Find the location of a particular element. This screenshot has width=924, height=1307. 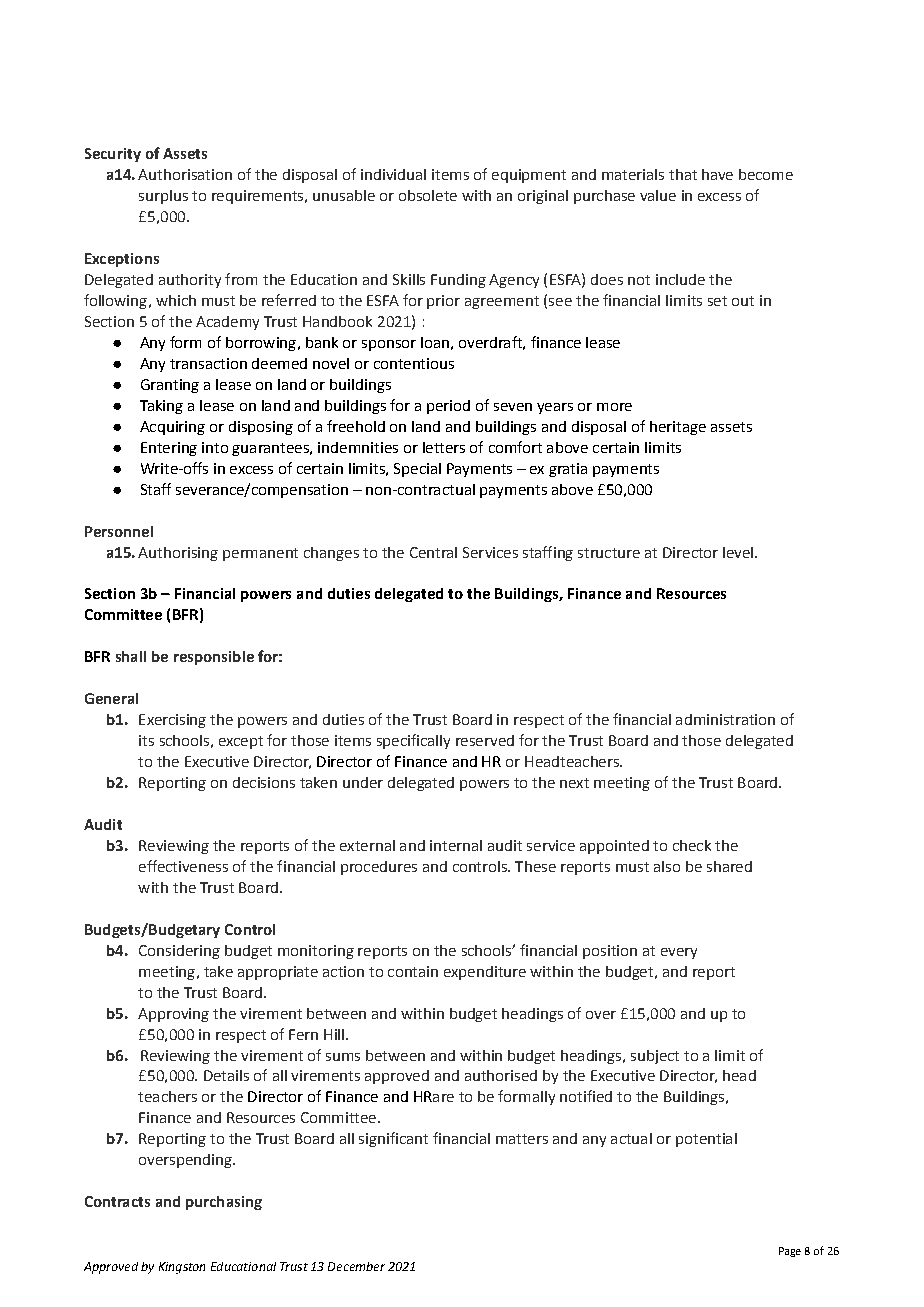

December is located at coordinates (356, 1266).
